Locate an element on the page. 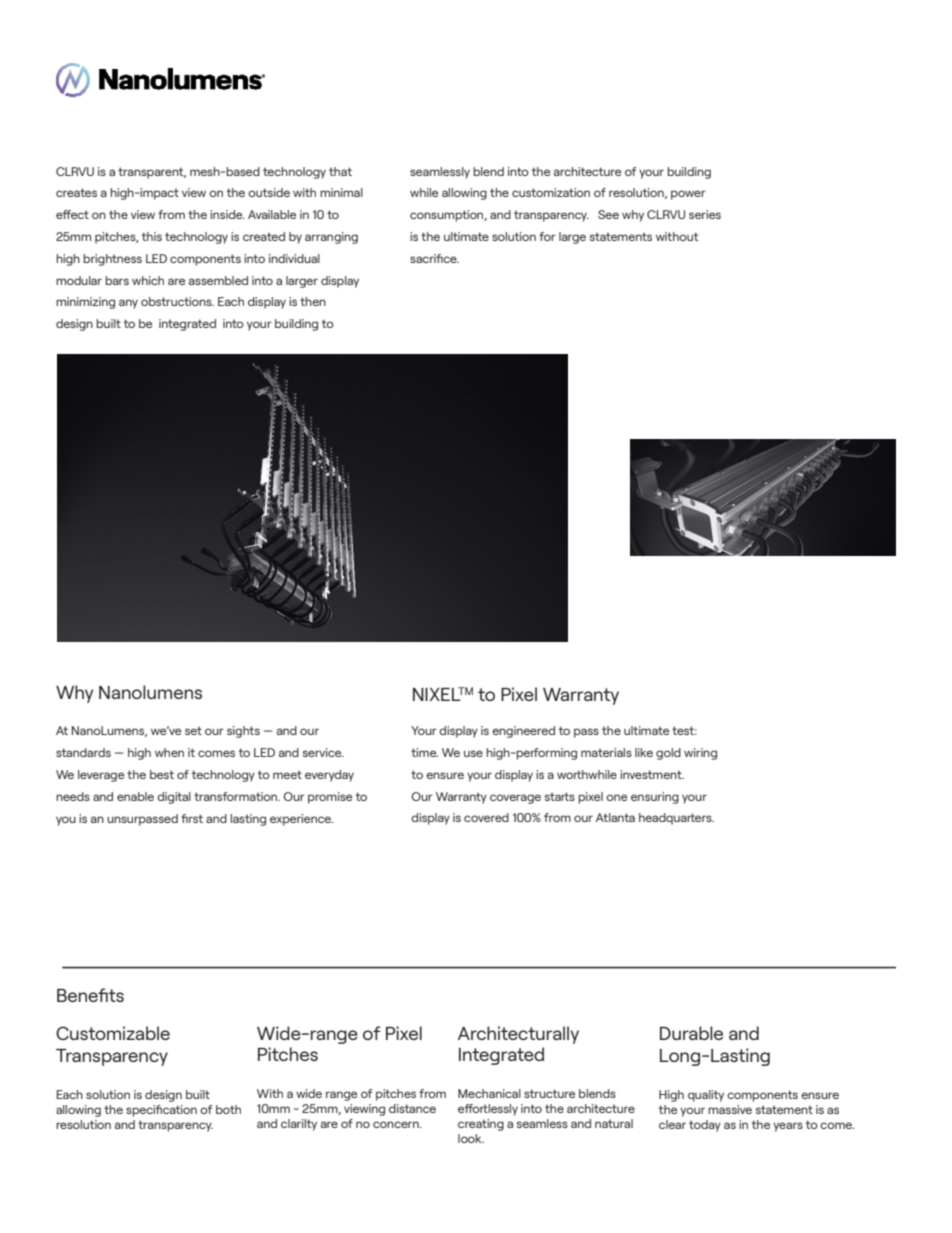 This page has height=1233, width=952. specification is located at coordinates (161, 1111).
